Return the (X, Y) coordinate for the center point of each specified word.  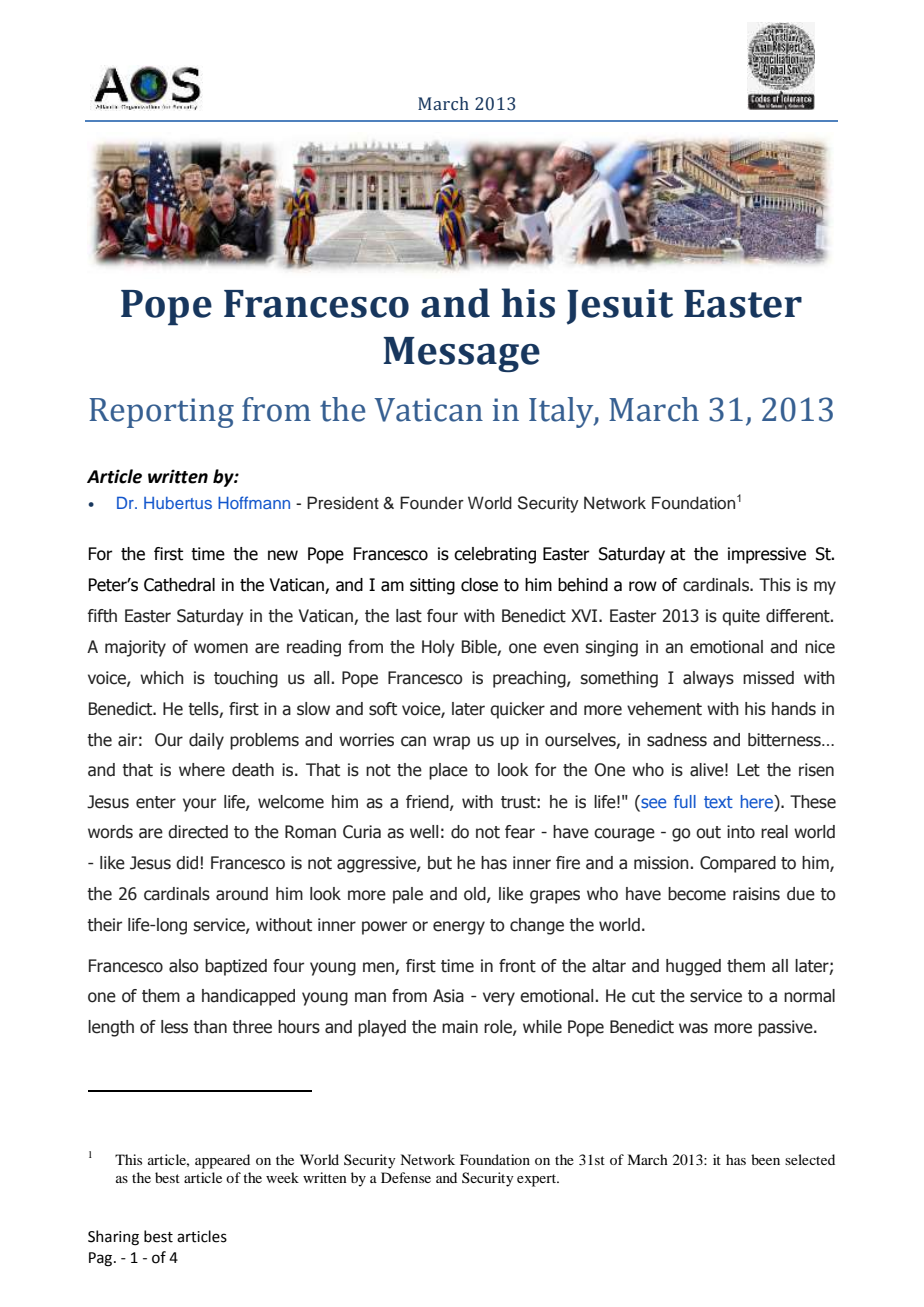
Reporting (161, 413)
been (765, 1159)
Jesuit (620, 307)
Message (461, 354)
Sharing (113, 1238)
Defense (406, 1177)
